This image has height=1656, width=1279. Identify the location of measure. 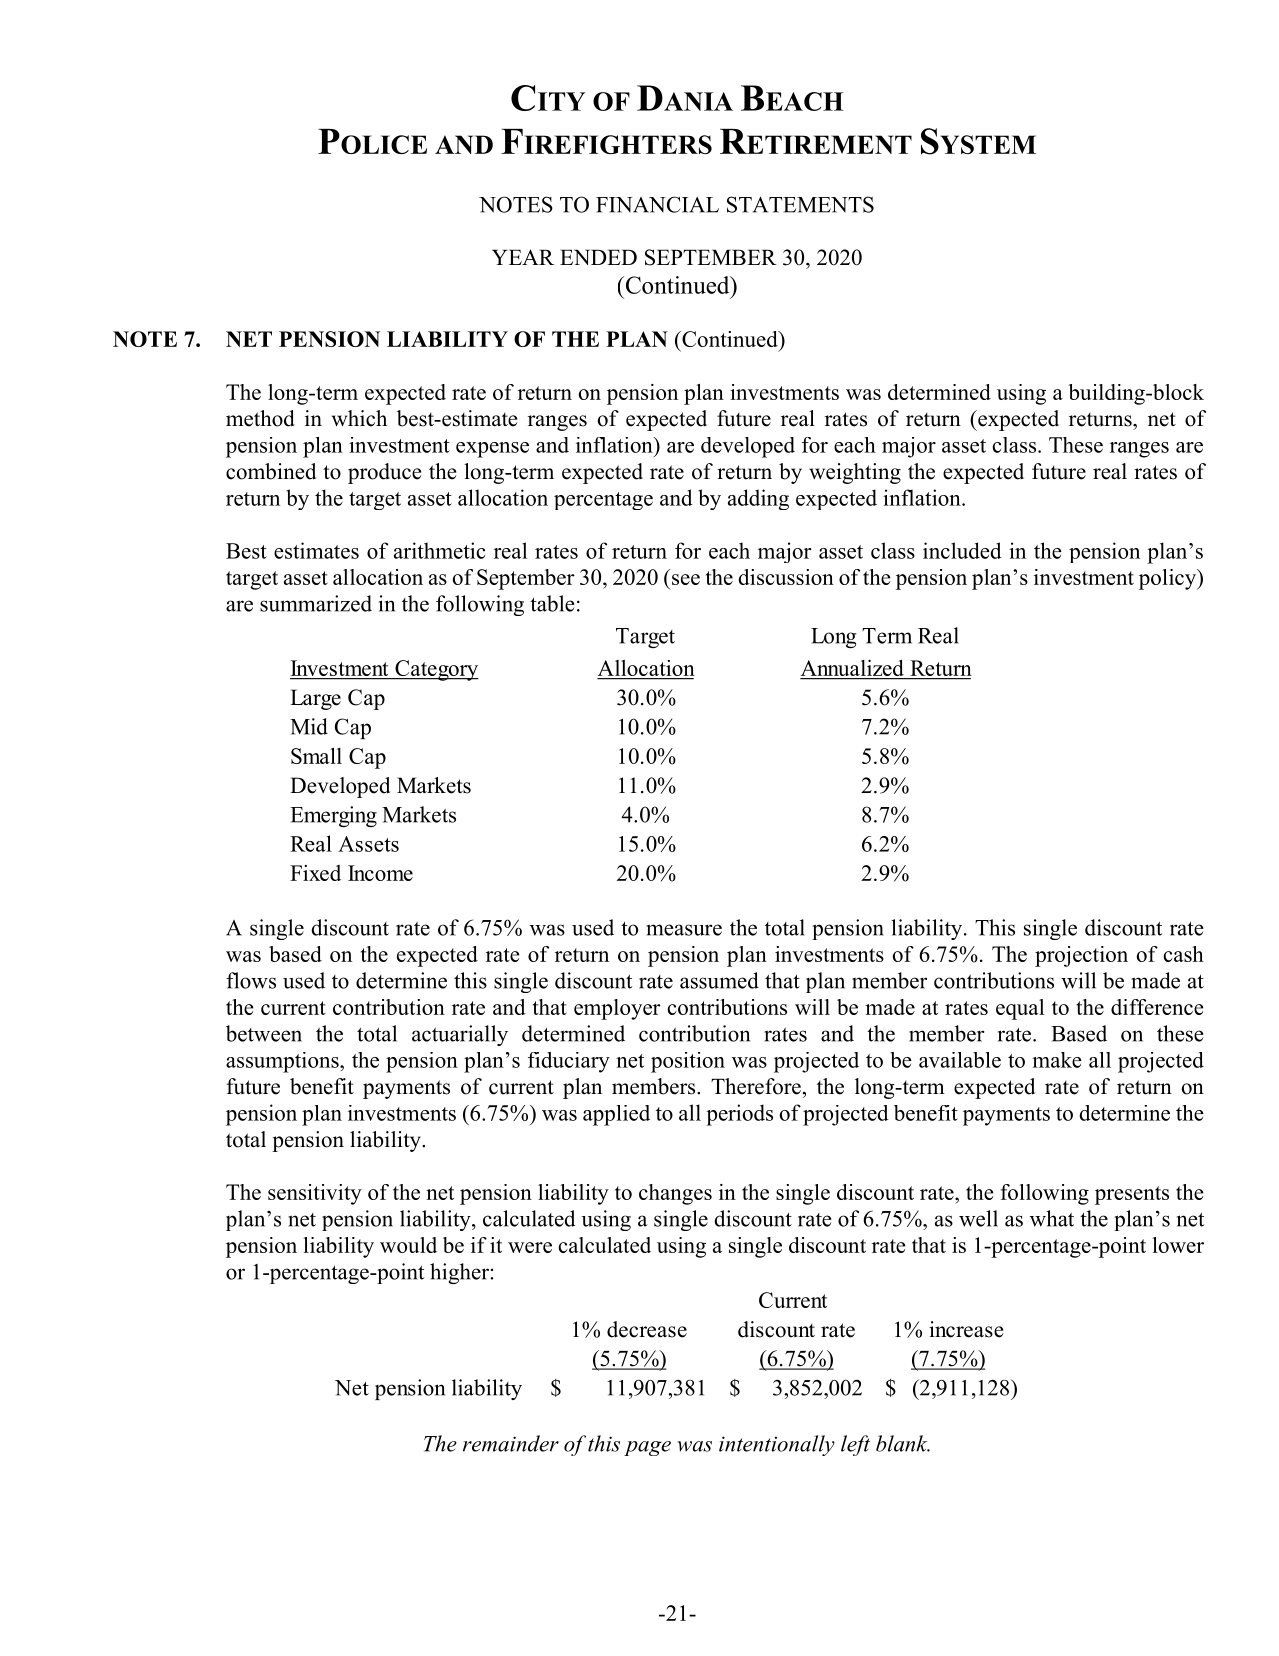
(684, 930).
